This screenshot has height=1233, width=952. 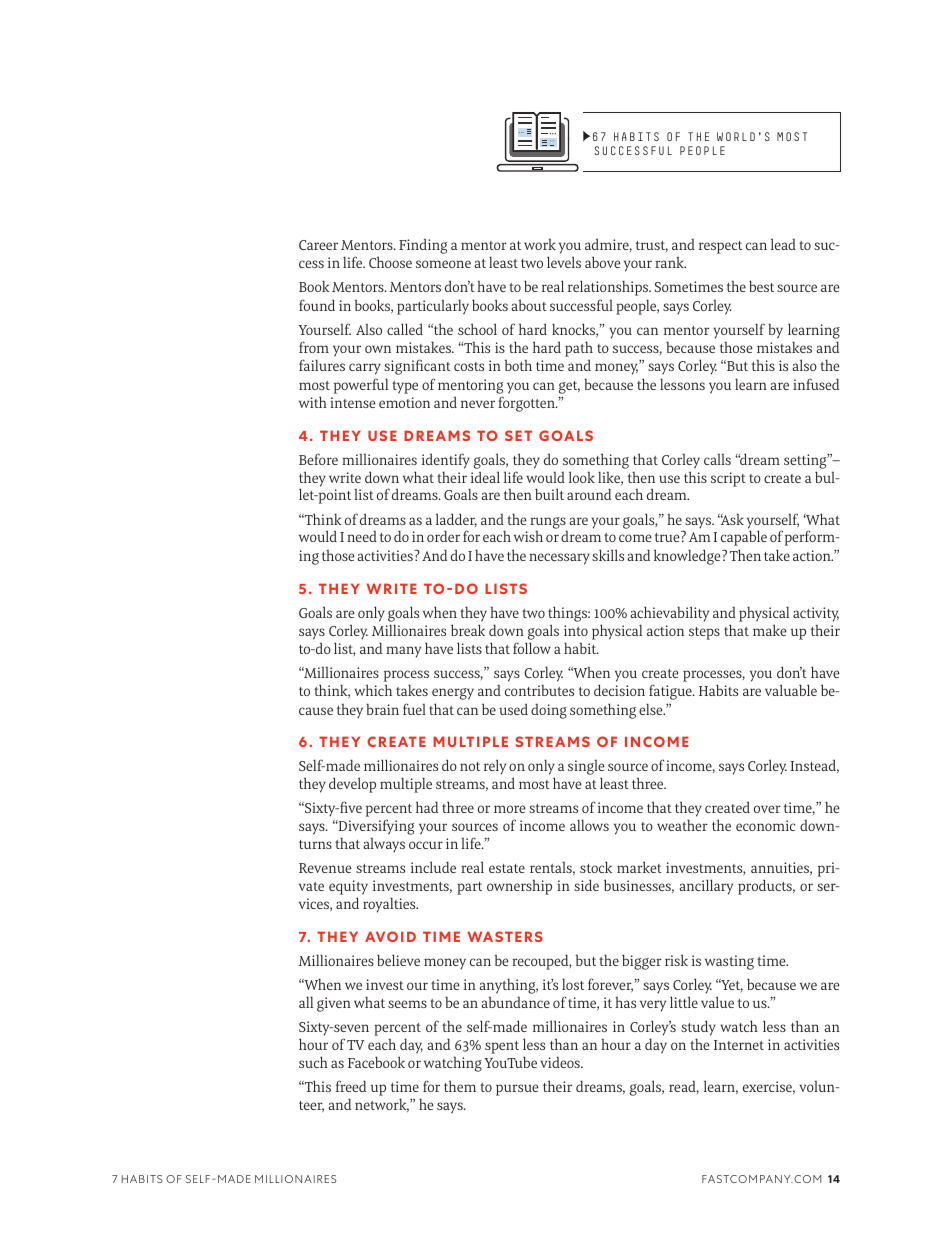 What do you see at coordinates (351, 1086) in the screenshot?
I see `freed` at bounding box center [351, 1086].
